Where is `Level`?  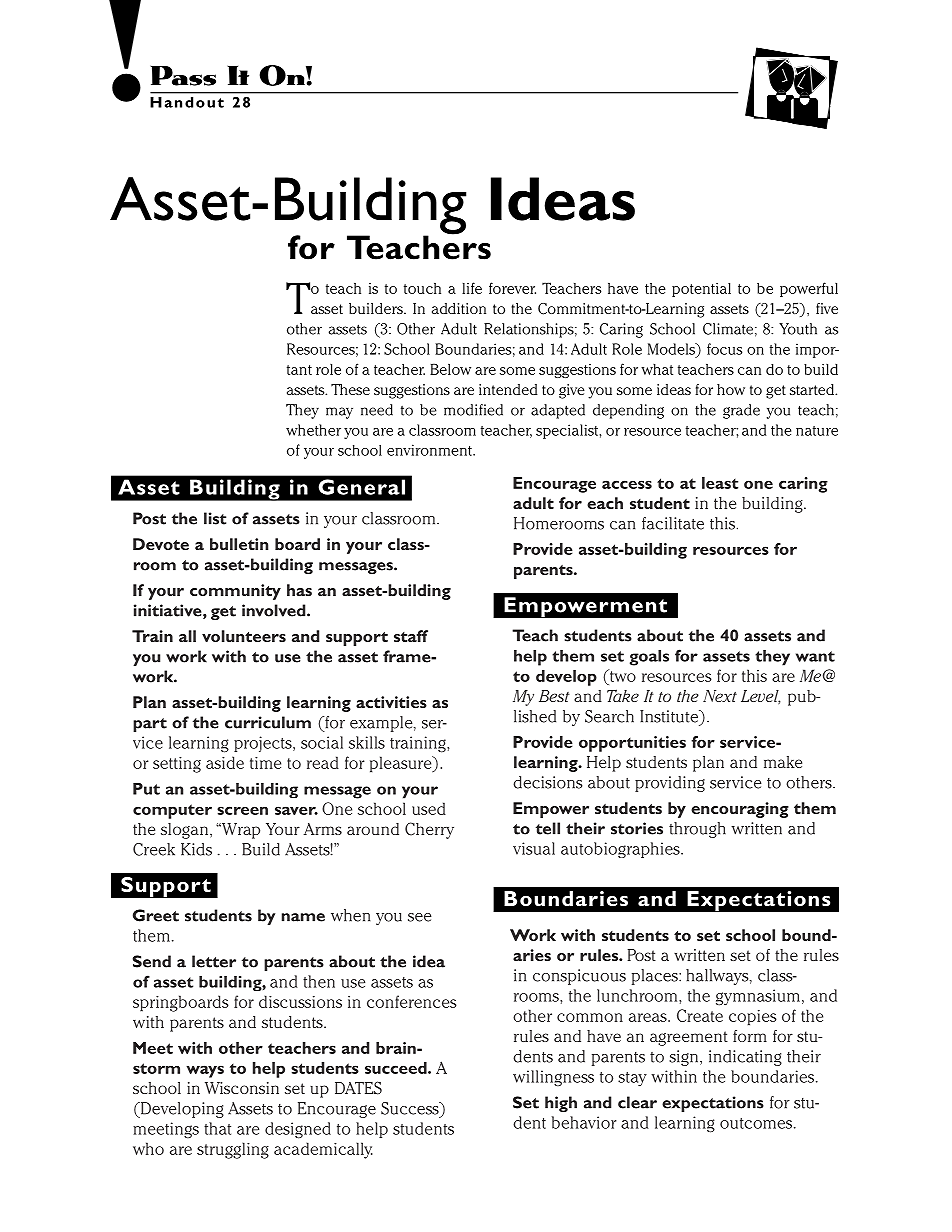 Level is located at coordinates (760, 697).
